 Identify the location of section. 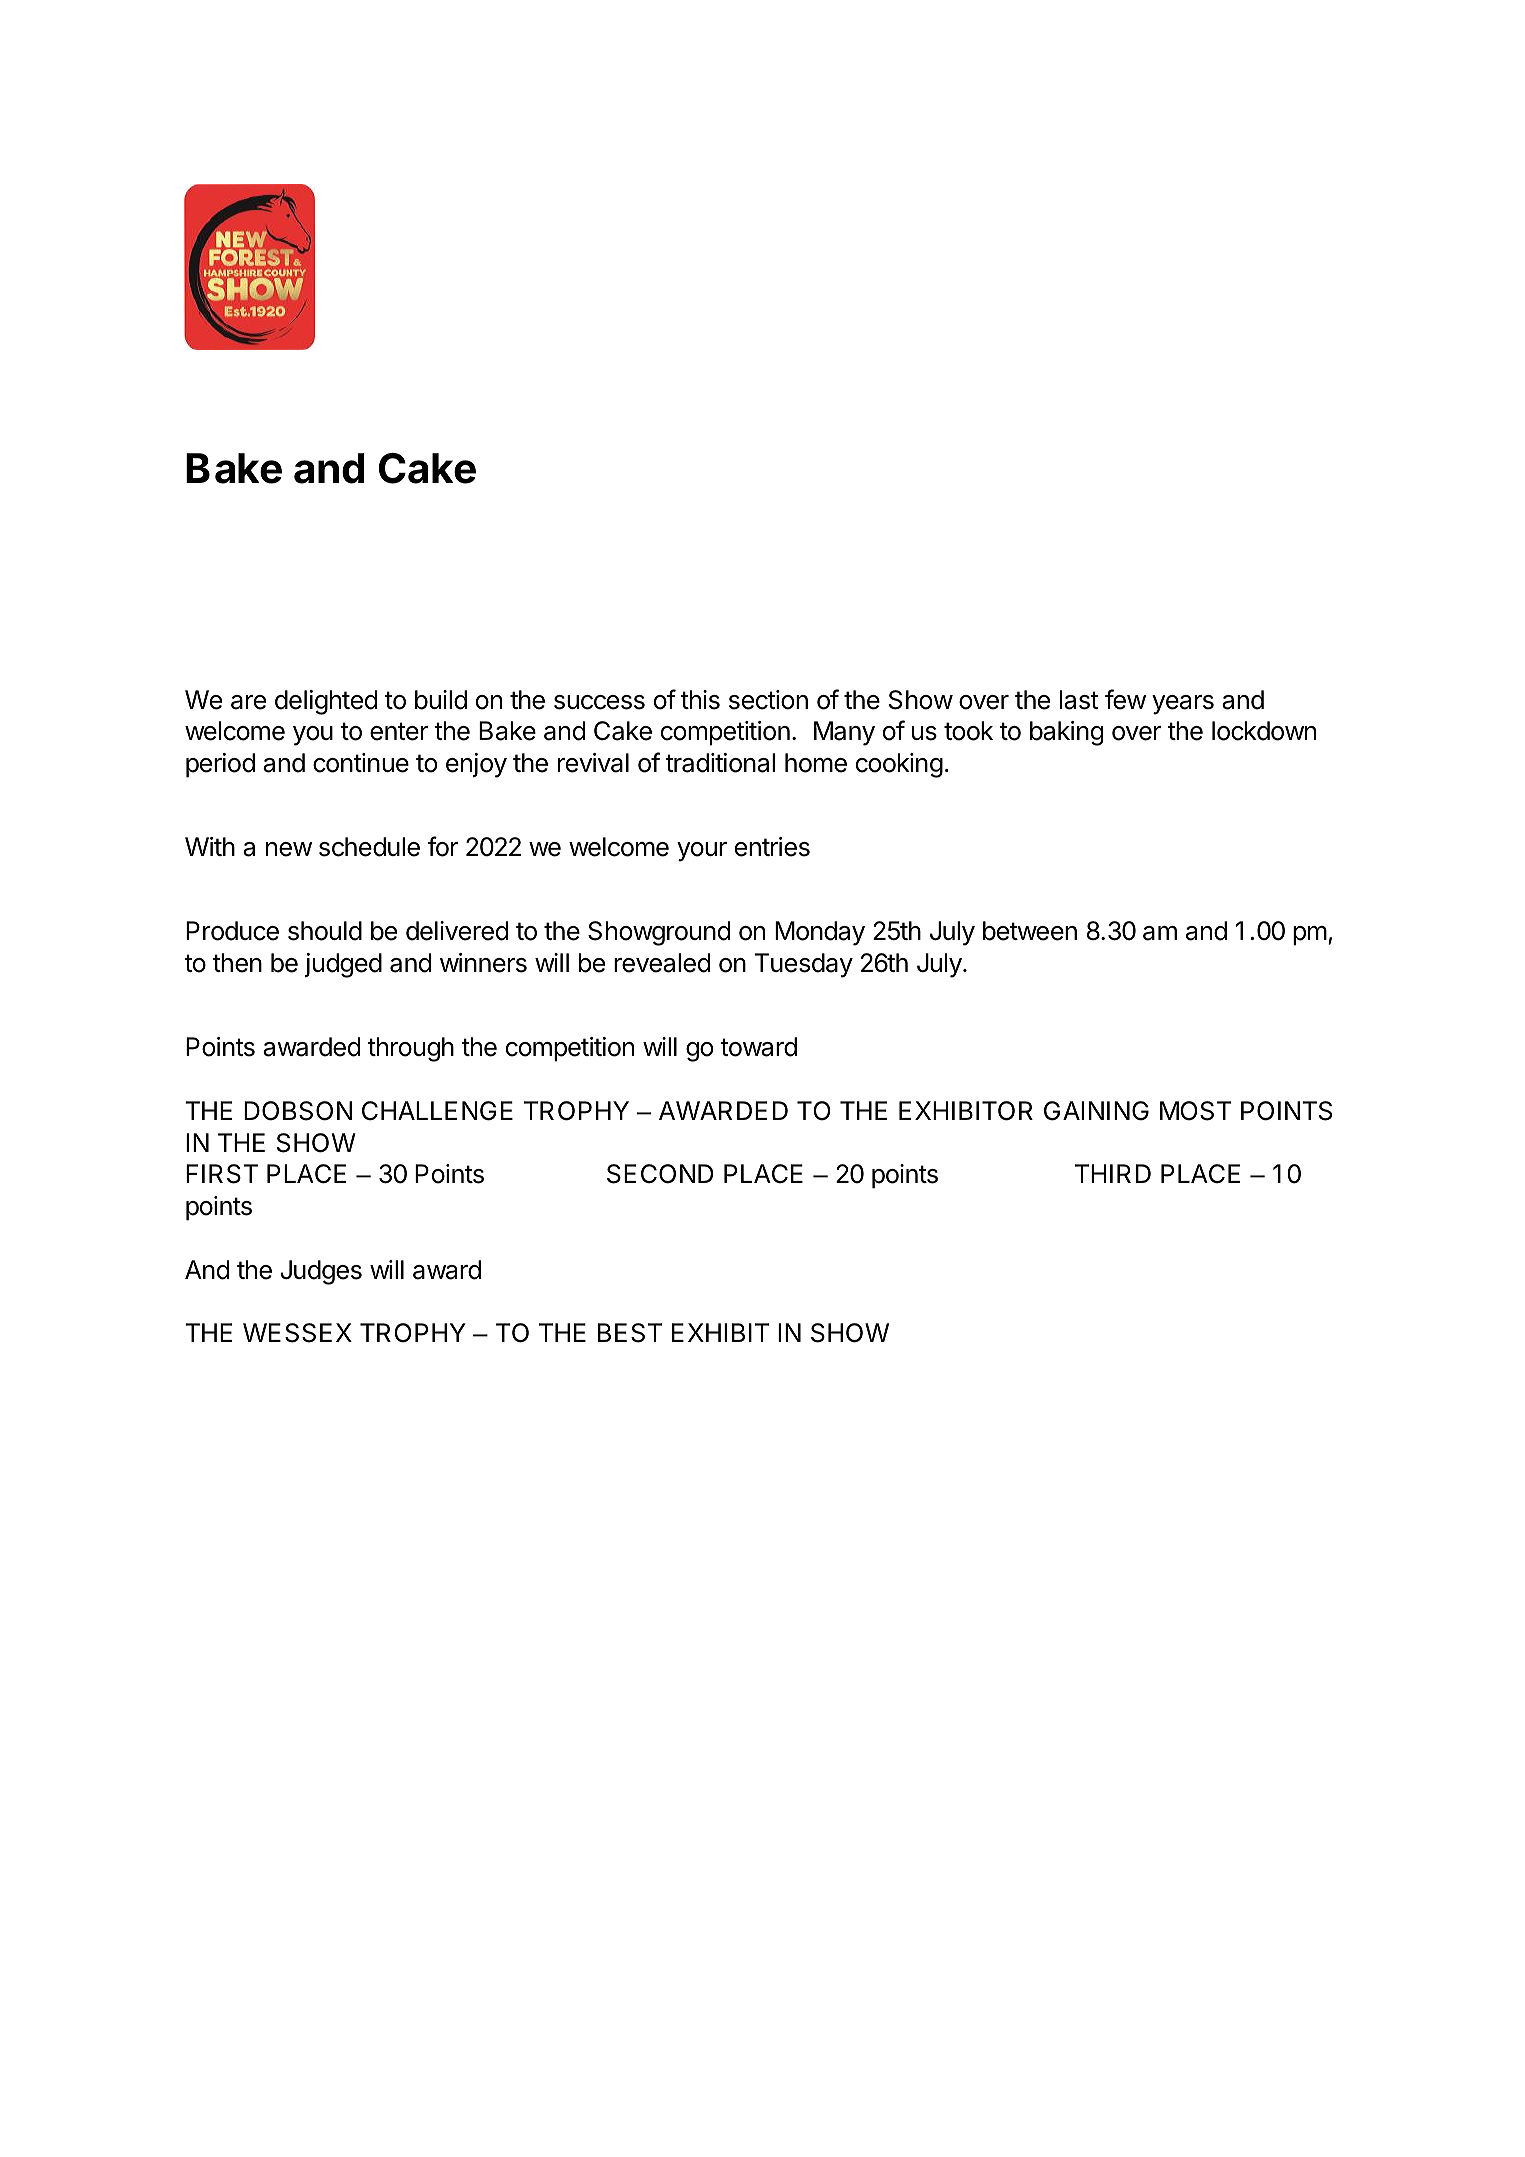
(768, 700).
